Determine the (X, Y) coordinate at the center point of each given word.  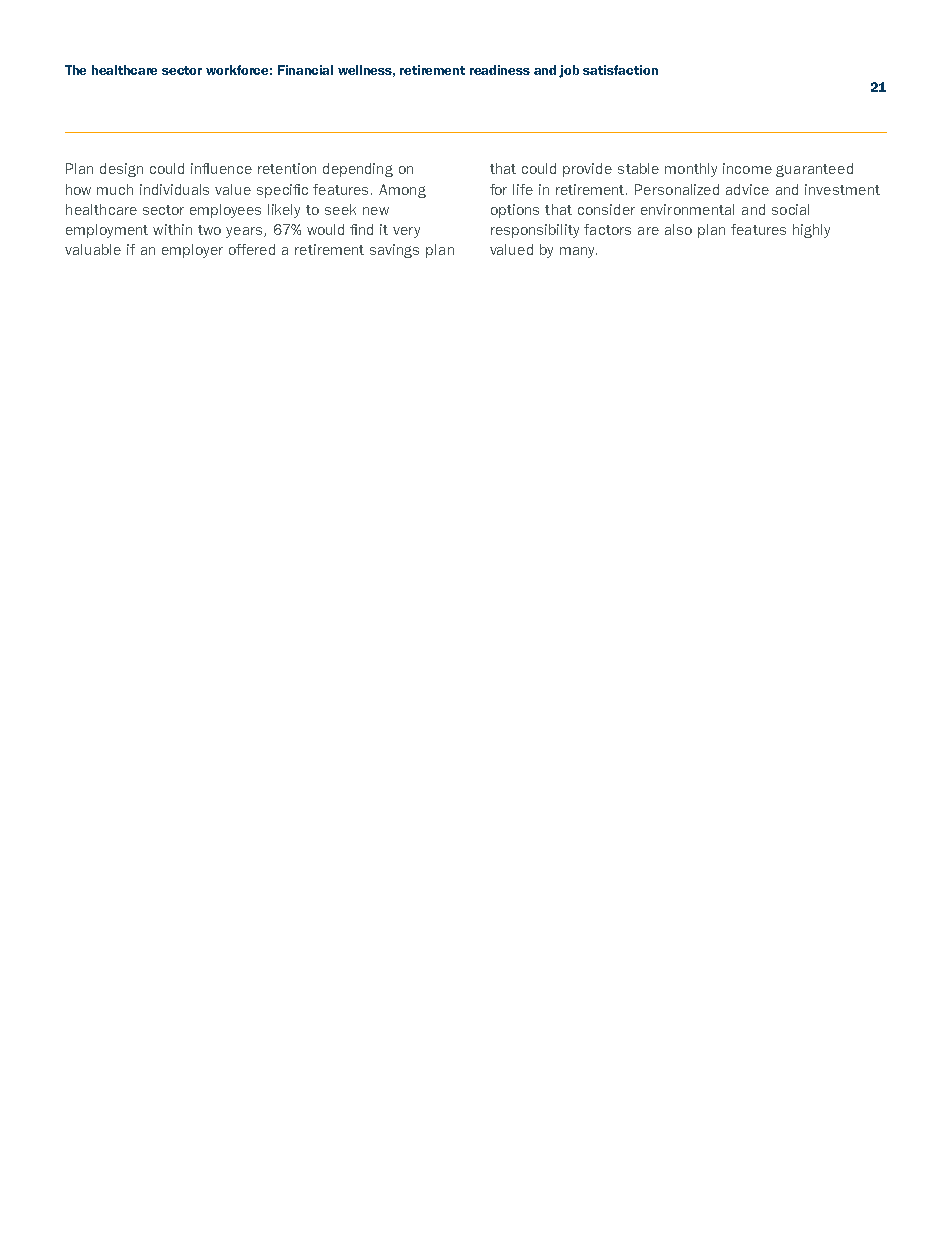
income (747, 168)
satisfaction (620, 70)
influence (221, 168)
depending (358, 170)
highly (811, 231)
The (75, 70)
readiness (500, 70)
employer (192, 251)
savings (394, 251)
